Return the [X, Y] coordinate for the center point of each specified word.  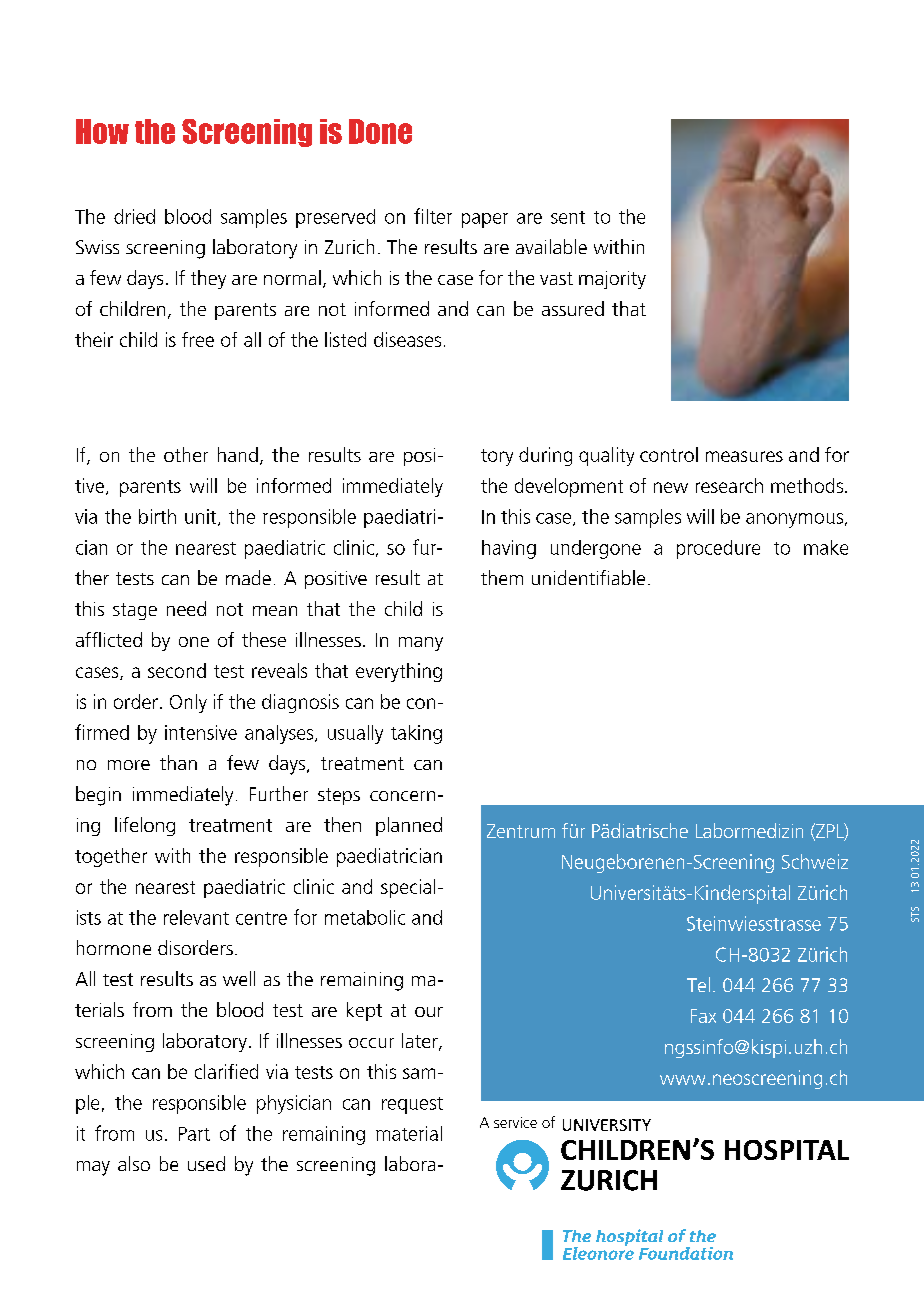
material [409, 1133]
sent [568, 217]
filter [433, 216]
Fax [703, 1016]
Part [194, 1134]
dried [134, 216]
